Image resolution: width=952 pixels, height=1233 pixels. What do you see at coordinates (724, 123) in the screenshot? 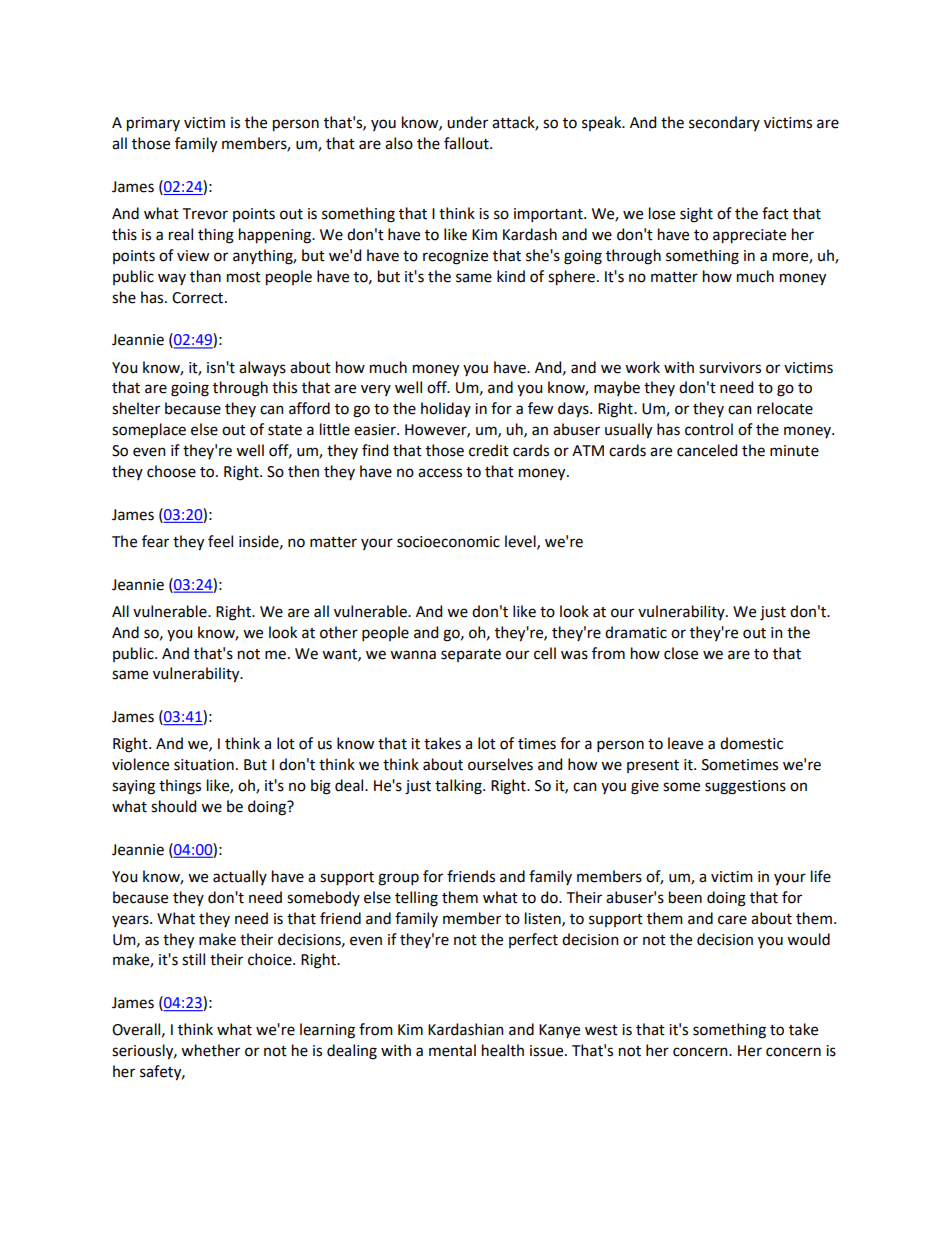
I see `secondary` at bounding box center [724, 123].
